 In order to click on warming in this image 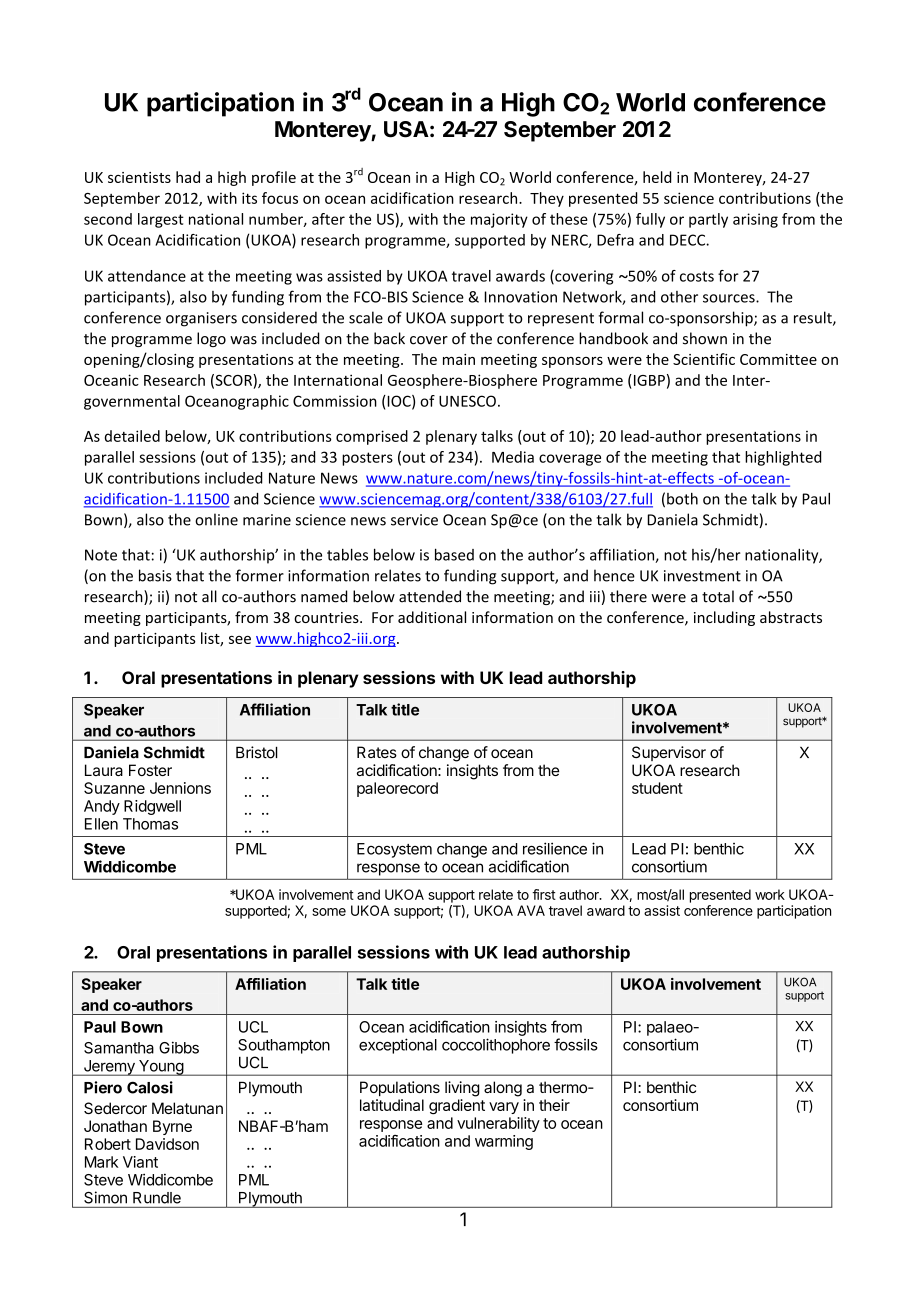, I will do `click(504, 1142)`.
